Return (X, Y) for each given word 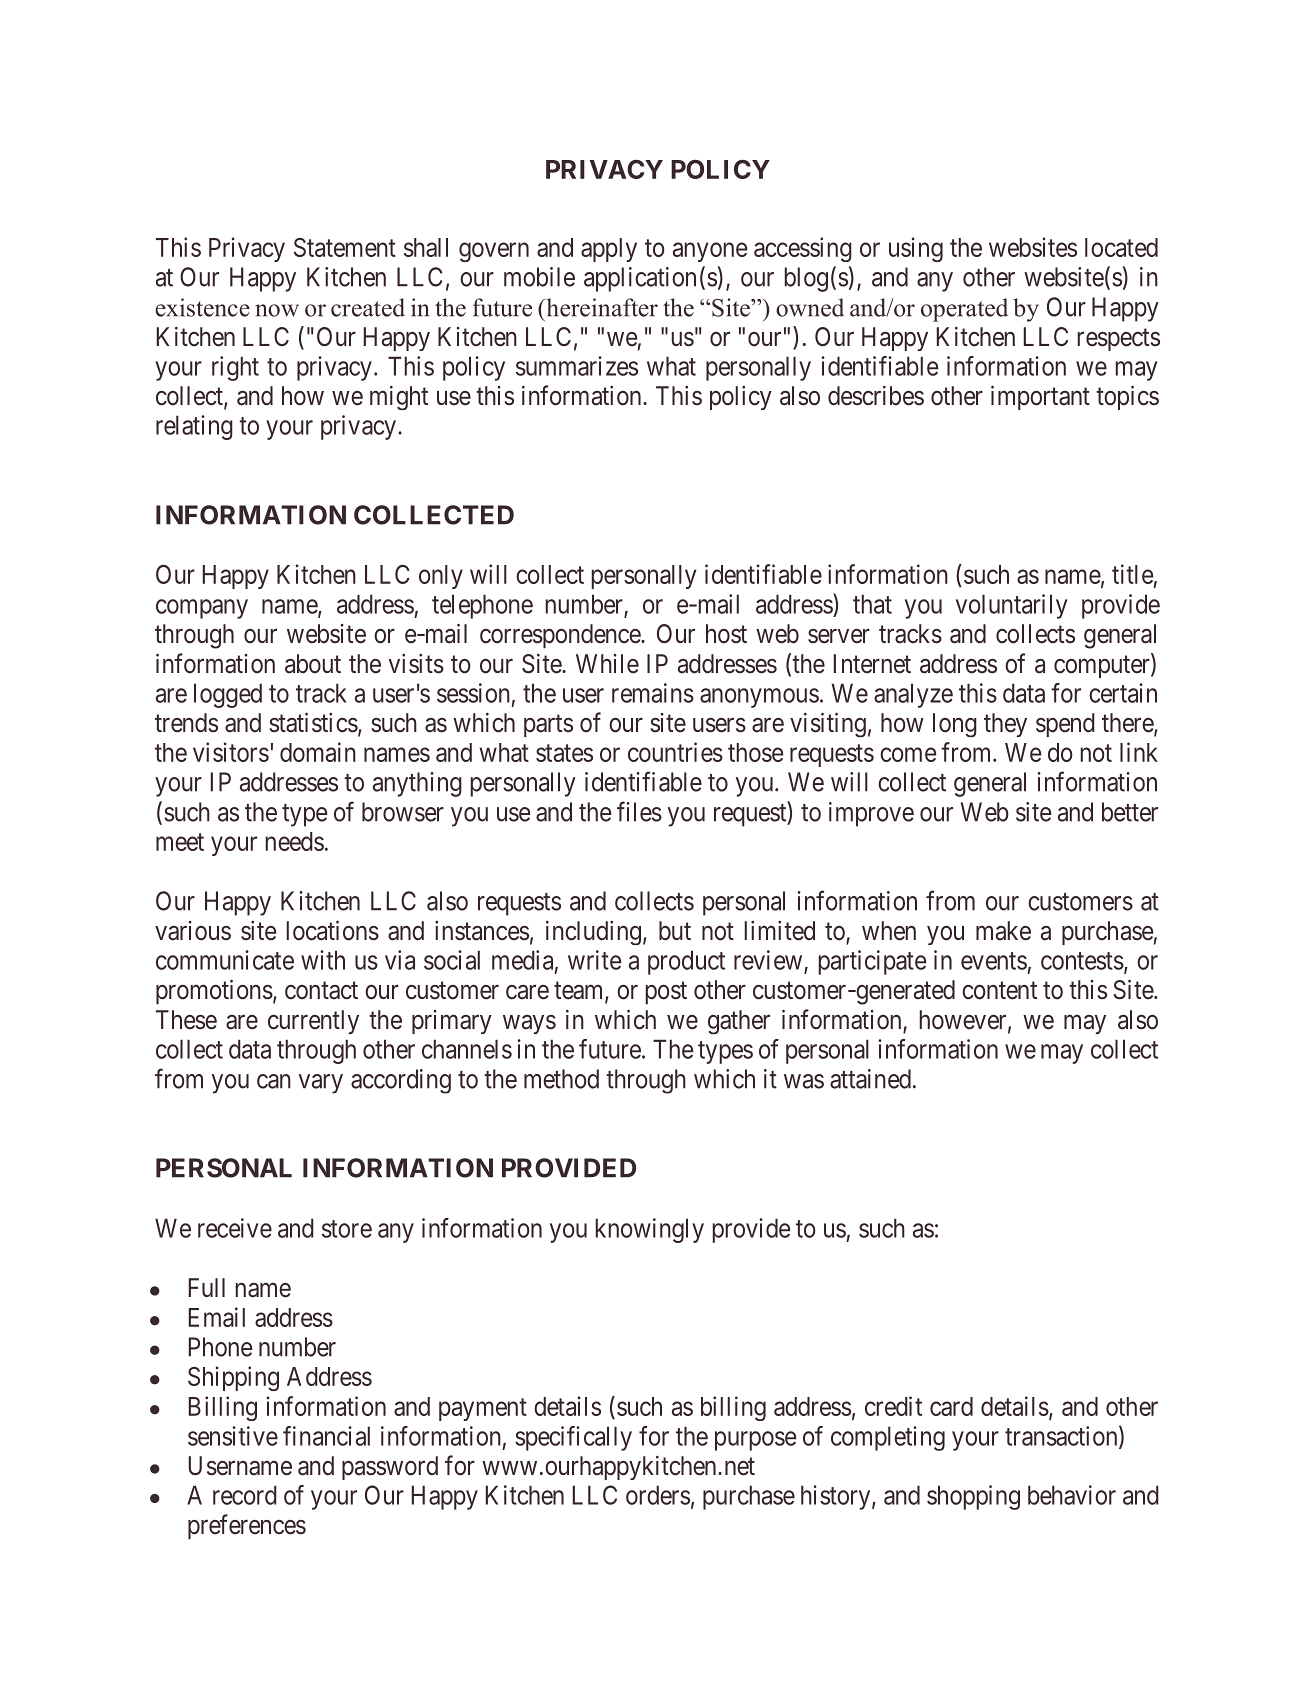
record (245, 1495)
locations (332, 930)
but (675, 931)
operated (964, 310)
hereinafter (601, 307)
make (1003, 931)
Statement (345, 247)
